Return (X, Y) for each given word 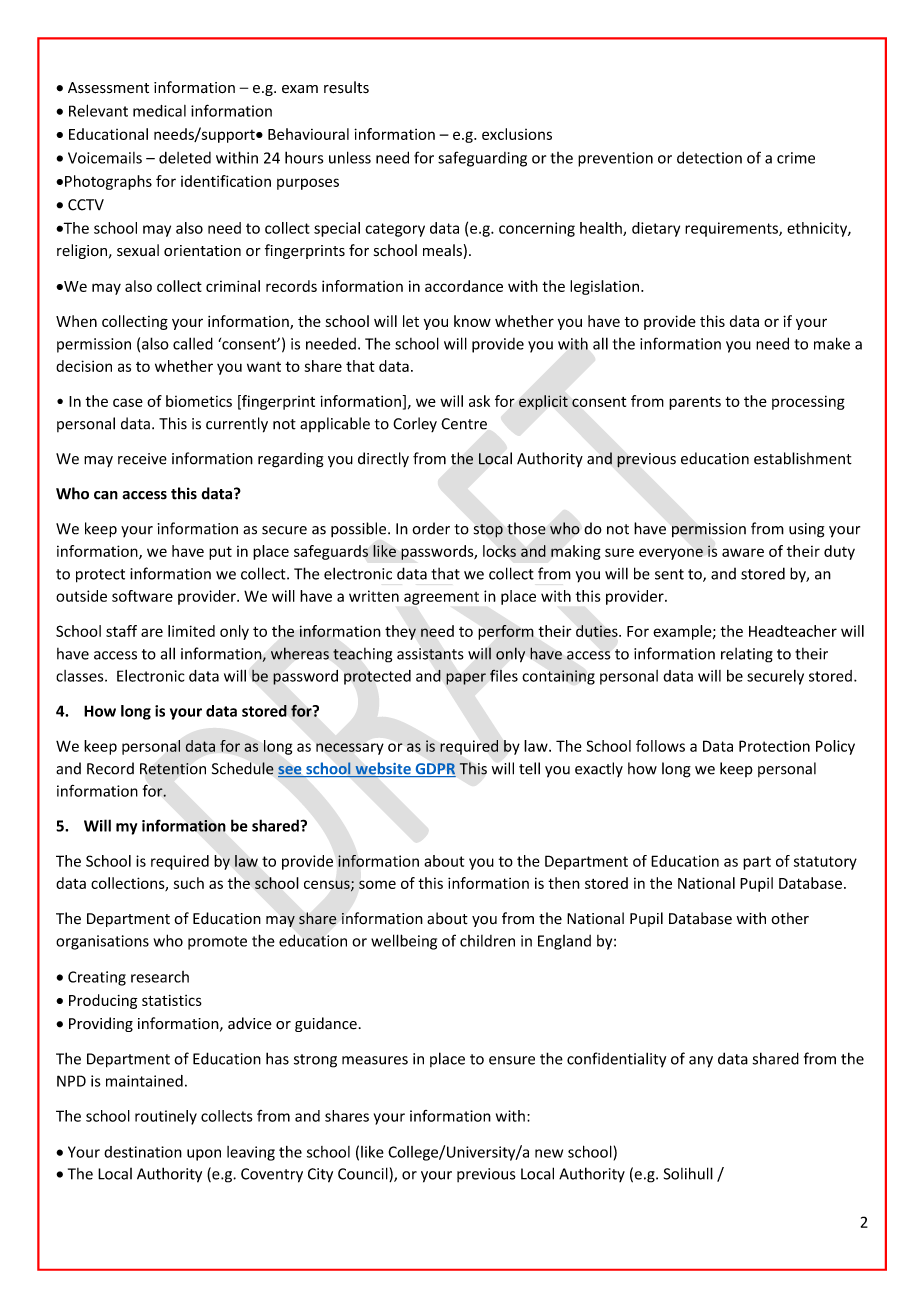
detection (709, 157)
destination (143, 1152)
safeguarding (482, 159)
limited (191, 631)
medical (159, 111)
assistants (430, 654)
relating (747, 655)
